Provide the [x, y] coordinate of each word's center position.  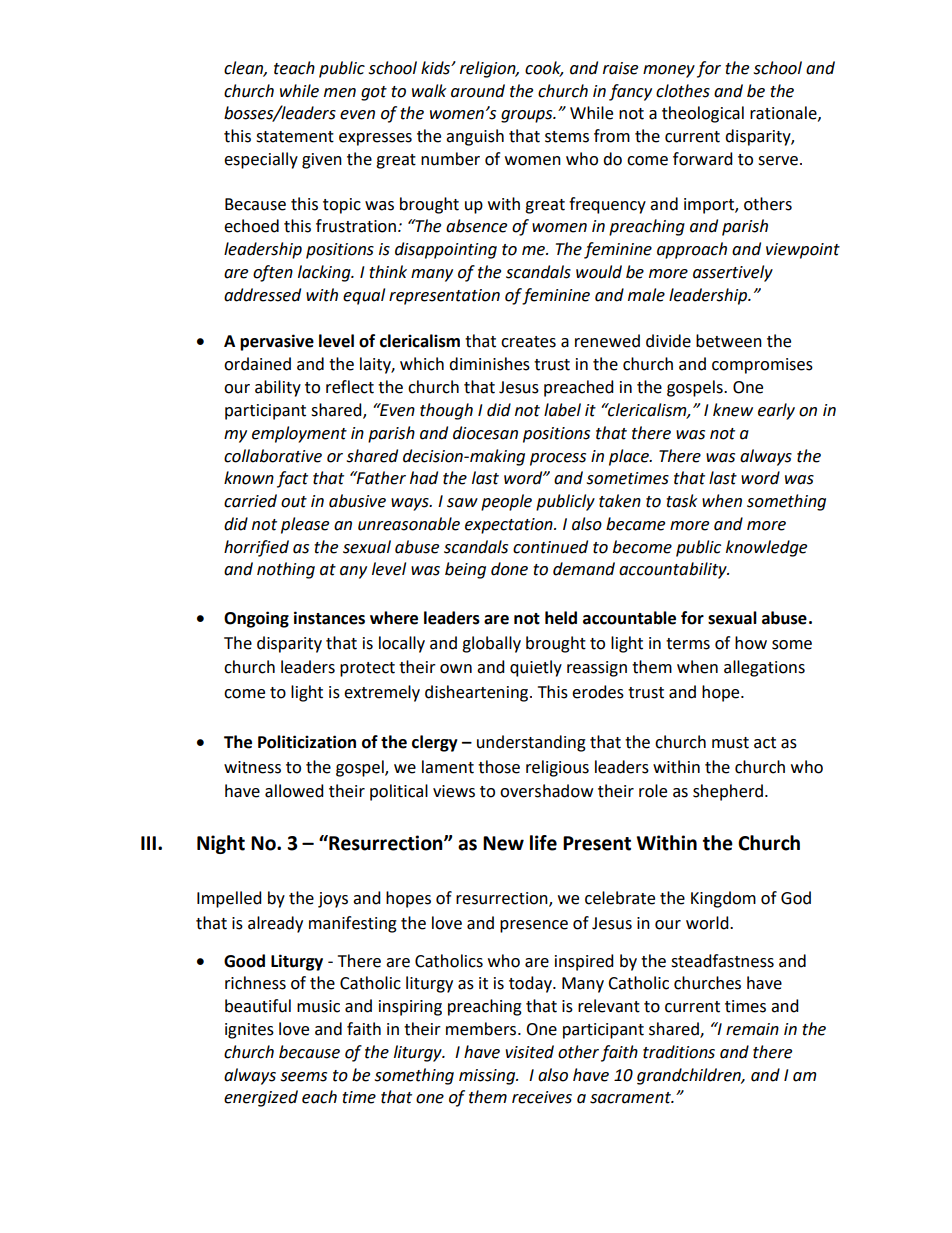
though [446, 411]
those [499, 767]
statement [295, 137]
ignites [249, 1031]
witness [252, 767]
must [730, 743]
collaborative [273, 456]
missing [488, 1077]
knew [733, 410]
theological [703, 114]
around [478, 91]
